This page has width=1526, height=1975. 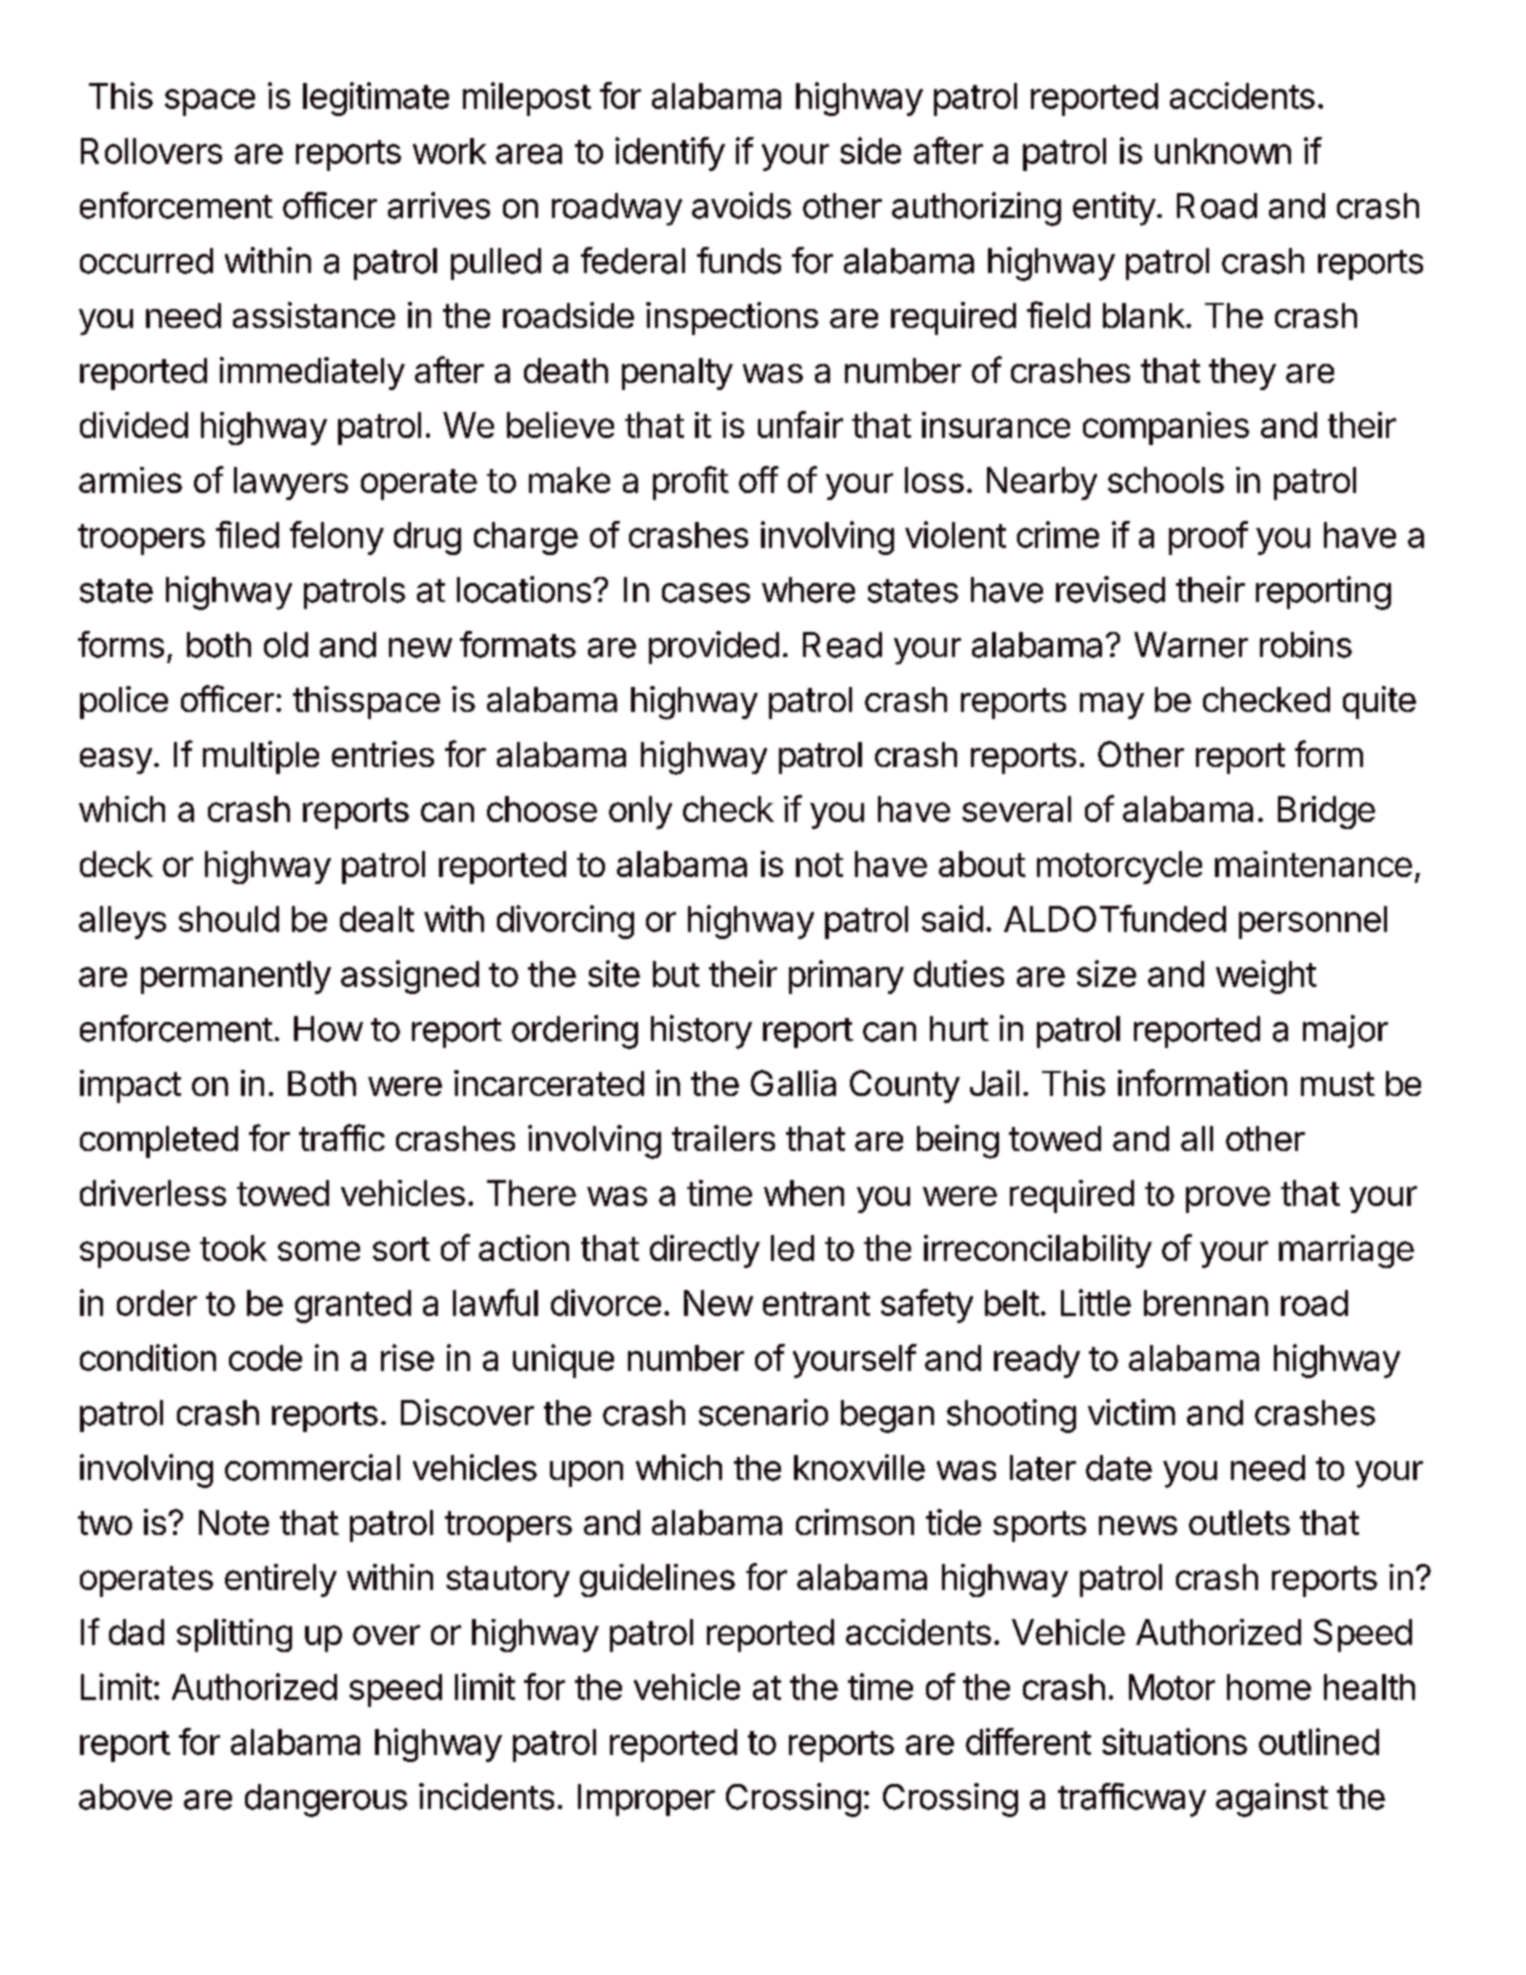 What do you see at coordinates (376, 99) in the page?
I see `legitimate` at bounding box center [376, 99].
